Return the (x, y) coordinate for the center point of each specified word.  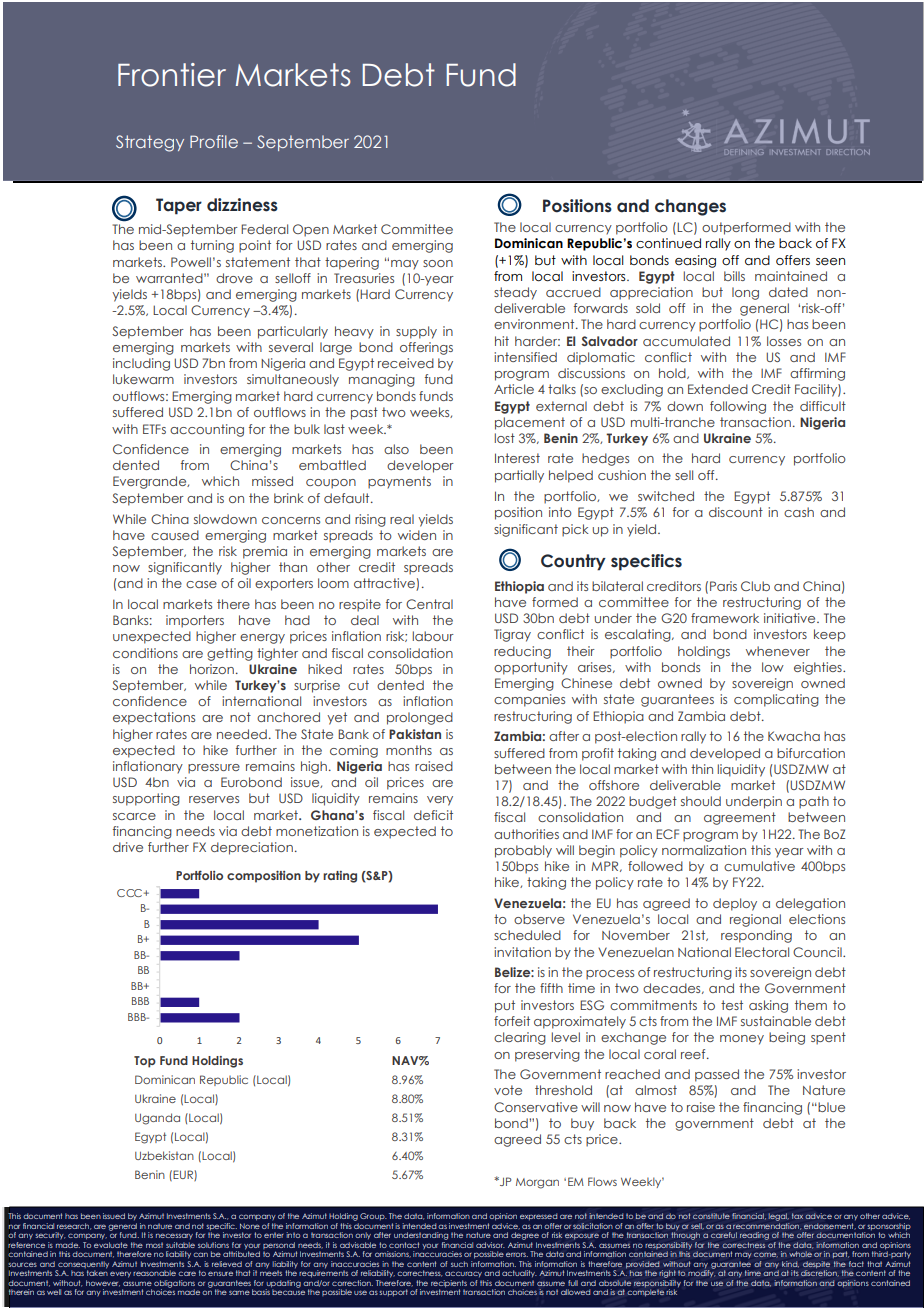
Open (311, 230)
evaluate (111, 1245)
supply (416, 332)
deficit (433, 815)
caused (175, 535)
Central (429, 604)
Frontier (172, 75)
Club (755, 586)
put (505, 1006)
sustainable (776, 1021)
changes (690, 207)
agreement (740, 818)
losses (784, 341)
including (141, 364)
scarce (134, 816)
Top (145, 1062)
